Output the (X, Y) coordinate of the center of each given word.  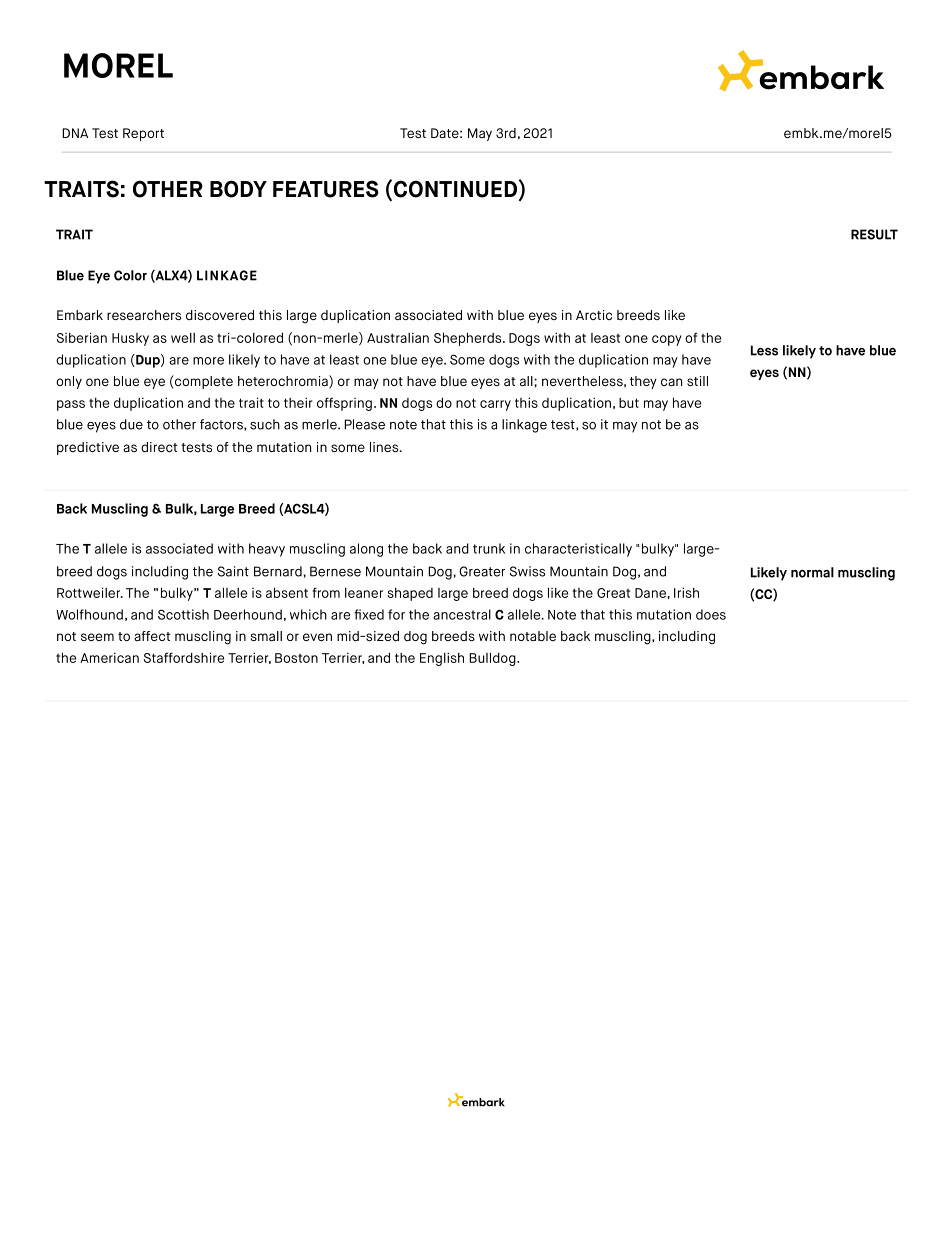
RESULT (874, 234)
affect (152, 636)
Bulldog (493, 659)
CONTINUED (455, 189)
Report (143, 134)
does (711, 614)
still (697, 381)
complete (203, 382)
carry (495, 405)
